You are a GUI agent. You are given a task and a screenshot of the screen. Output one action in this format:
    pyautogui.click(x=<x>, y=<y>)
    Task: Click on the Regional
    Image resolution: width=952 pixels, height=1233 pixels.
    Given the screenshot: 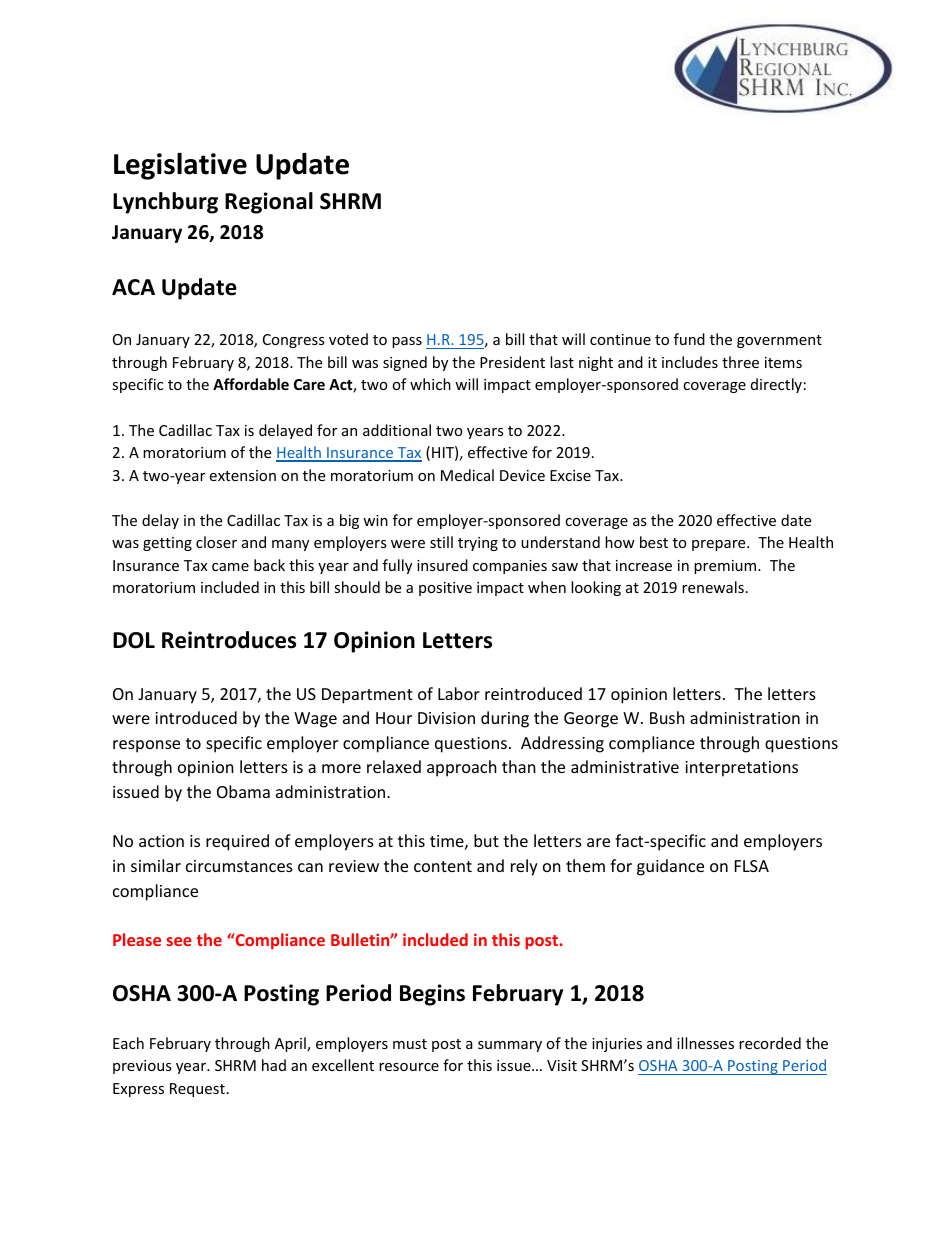 What is the action you would take?
    pyautogui.click(x=269, y=203)
